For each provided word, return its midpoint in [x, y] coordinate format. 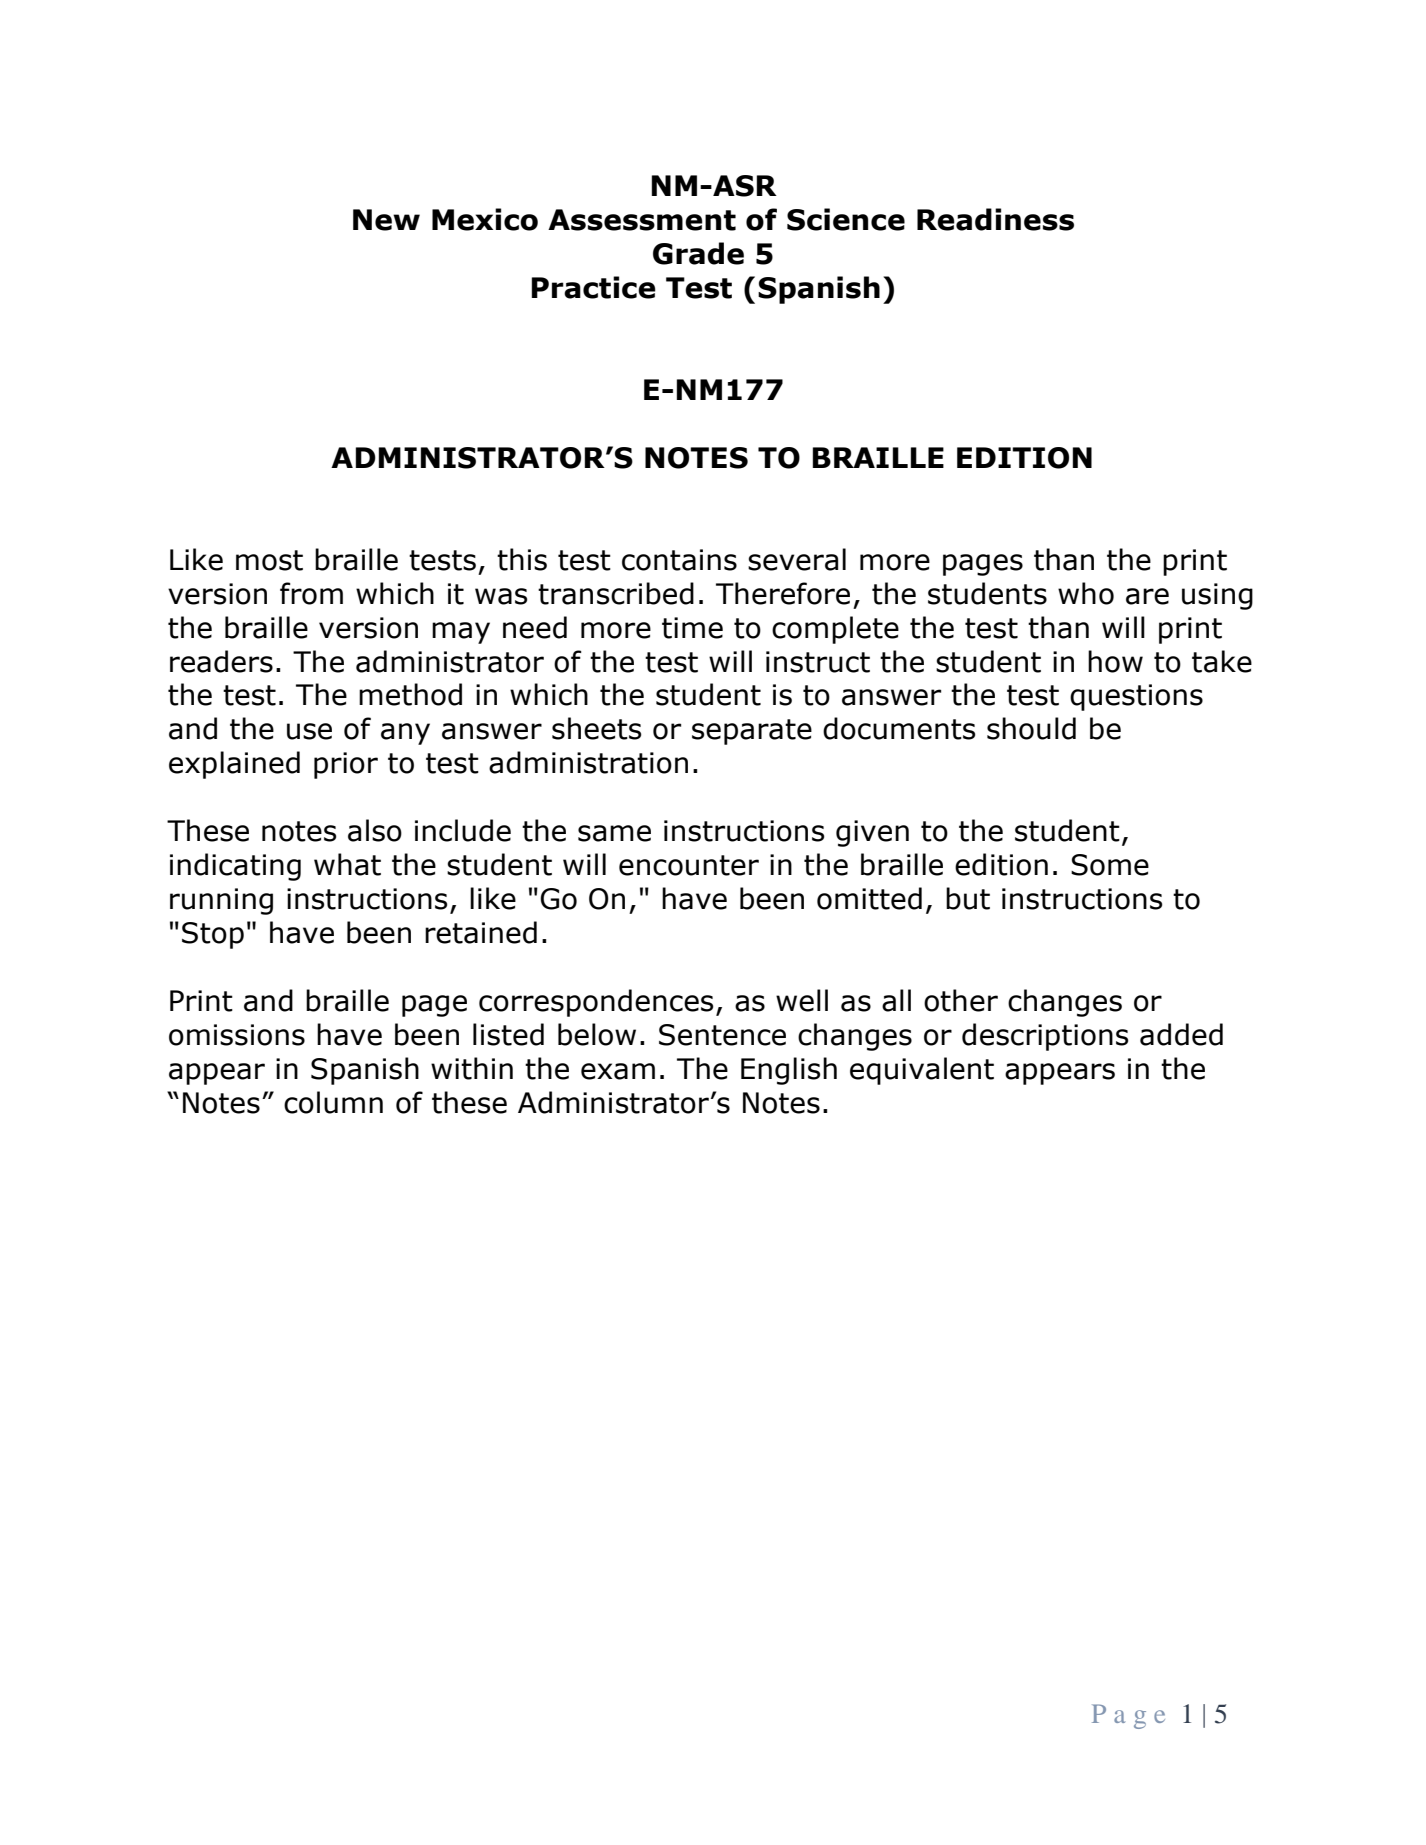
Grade [698, 253]
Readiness [995, 219]
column [333, 1102]
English [789, 1071]
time [692, 628]
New [386, 220]
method [410, 694]
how [1115, 661]
